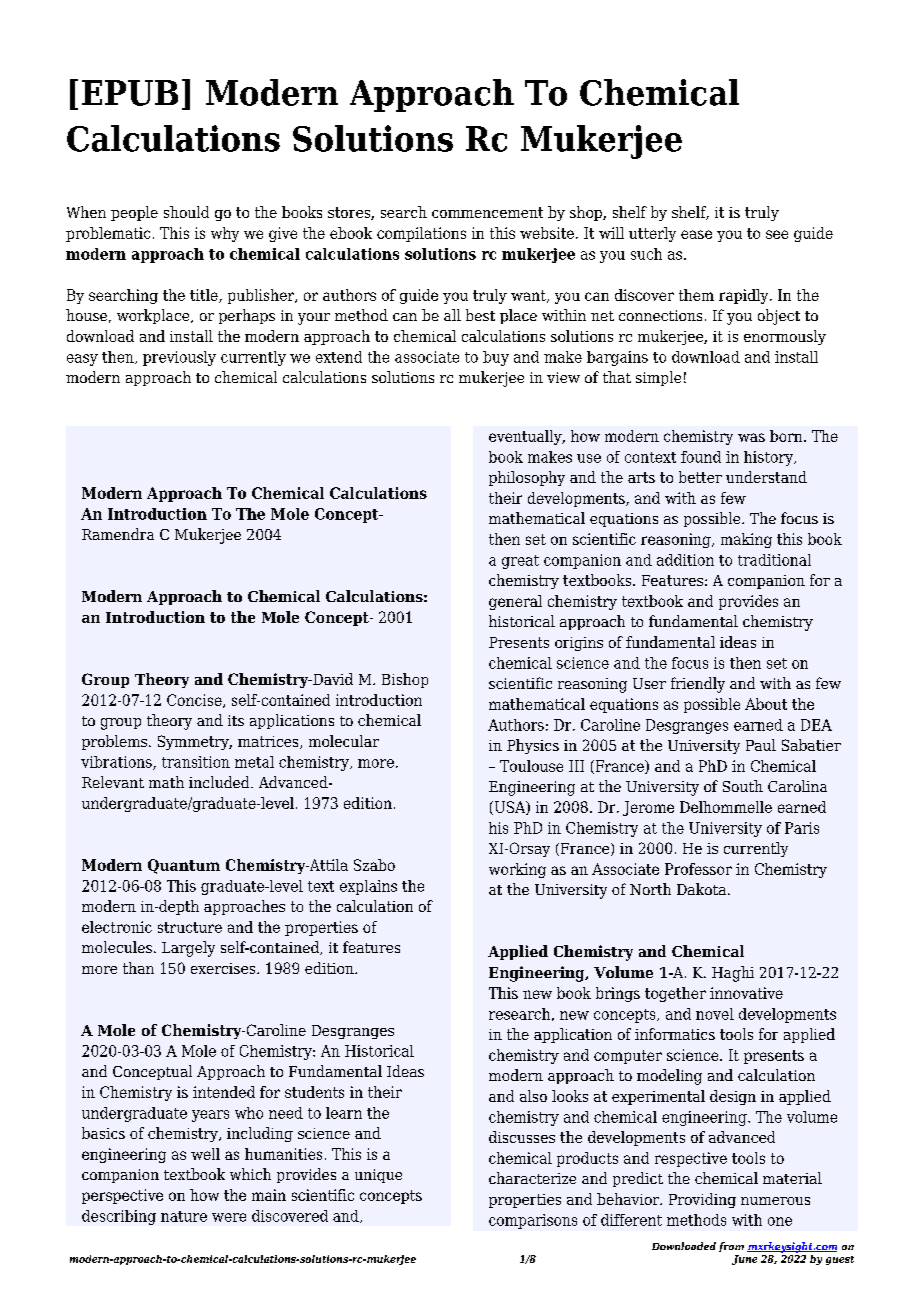  Describe the element at coordinates (179, 358) in the image. I see `previously` at that location.
